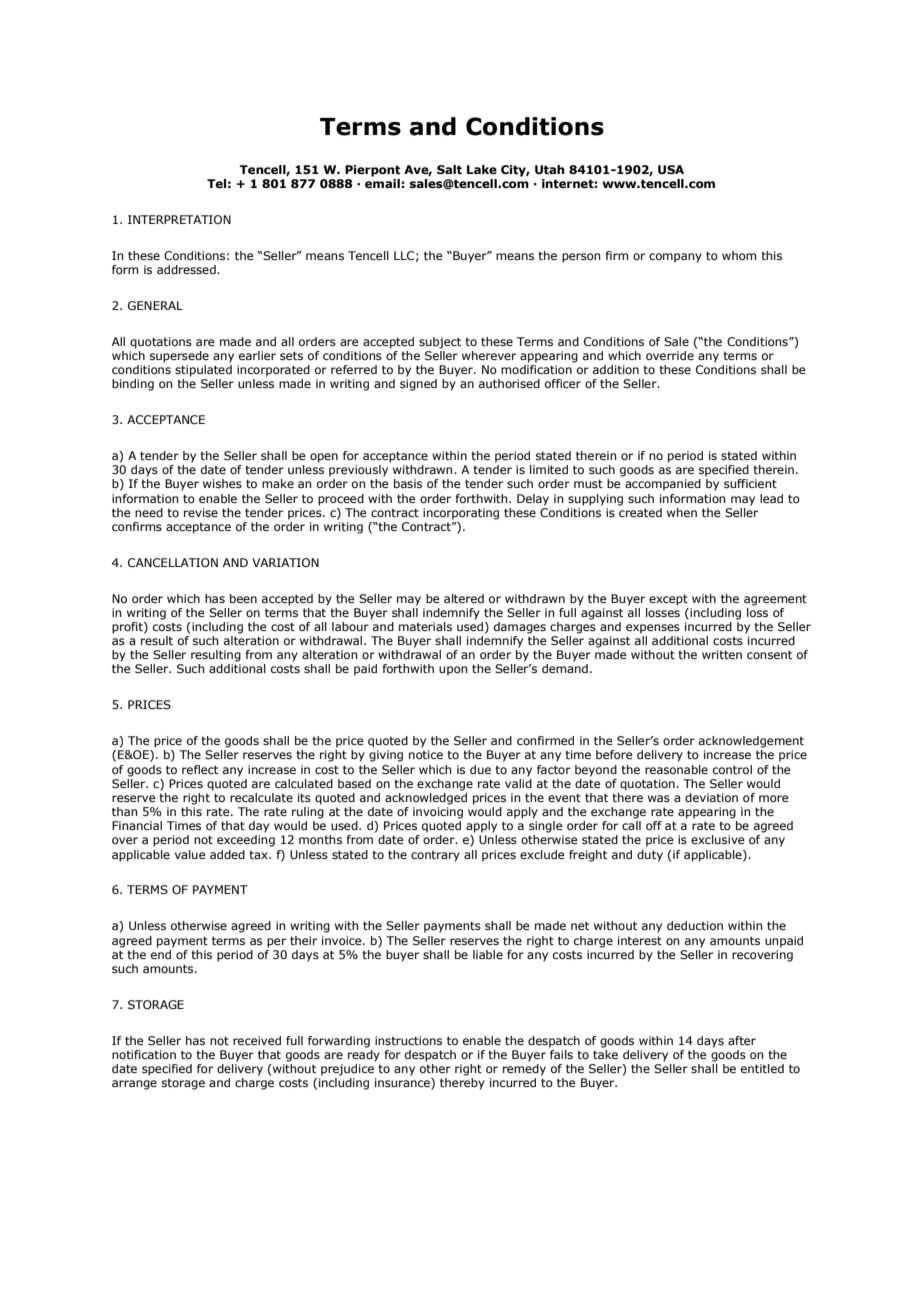 This image has height=1308, width=924. Describe the element at coordinates (257, 1040) in the image. I see `received` at that location.
